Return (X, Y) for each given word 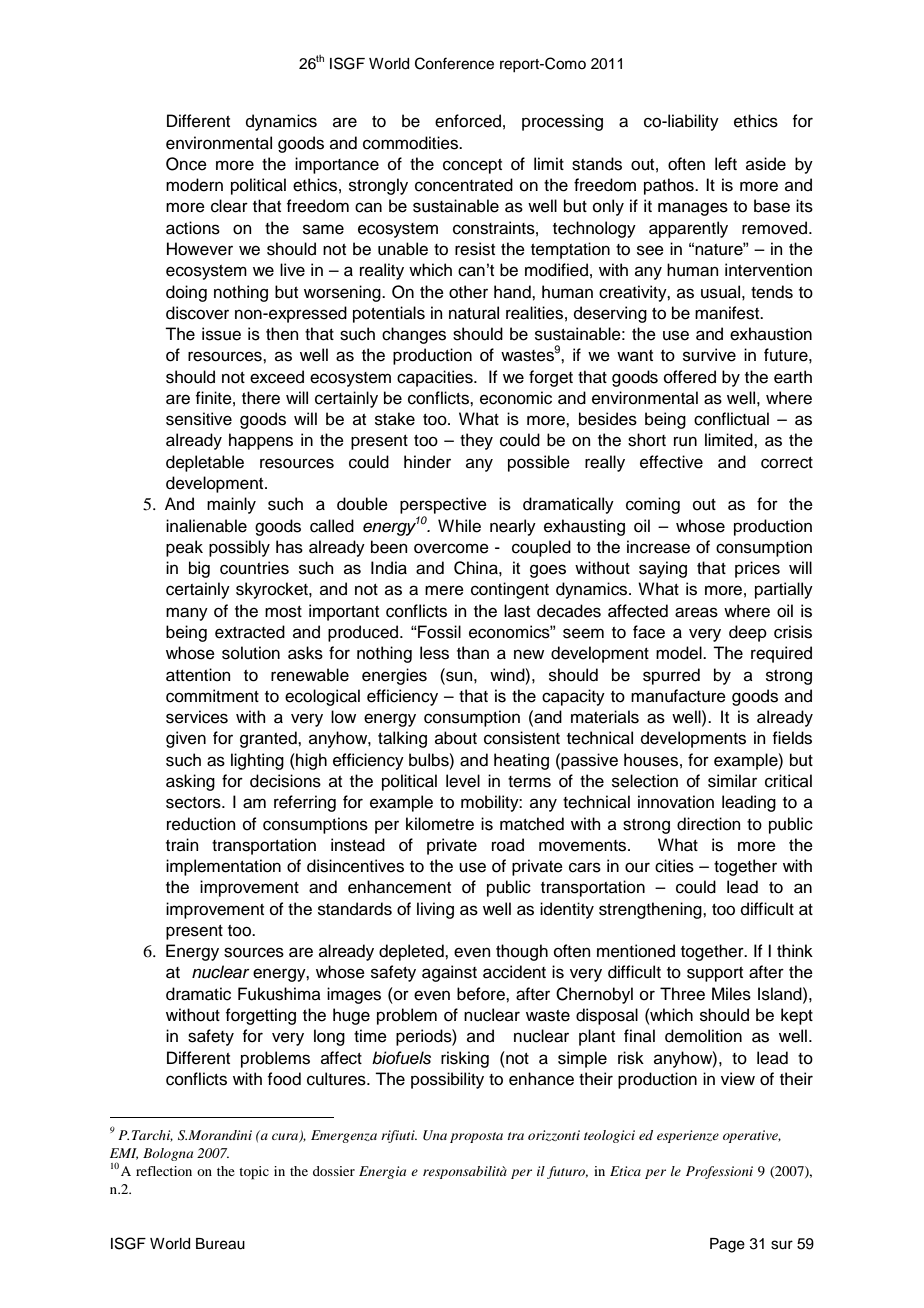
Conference (454, 63)
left (726, 164)
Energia (382, 1172)
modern (194, 185)
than (473, 653)
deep (748, 633)
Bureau (220, 1244)
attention (198, 675)
